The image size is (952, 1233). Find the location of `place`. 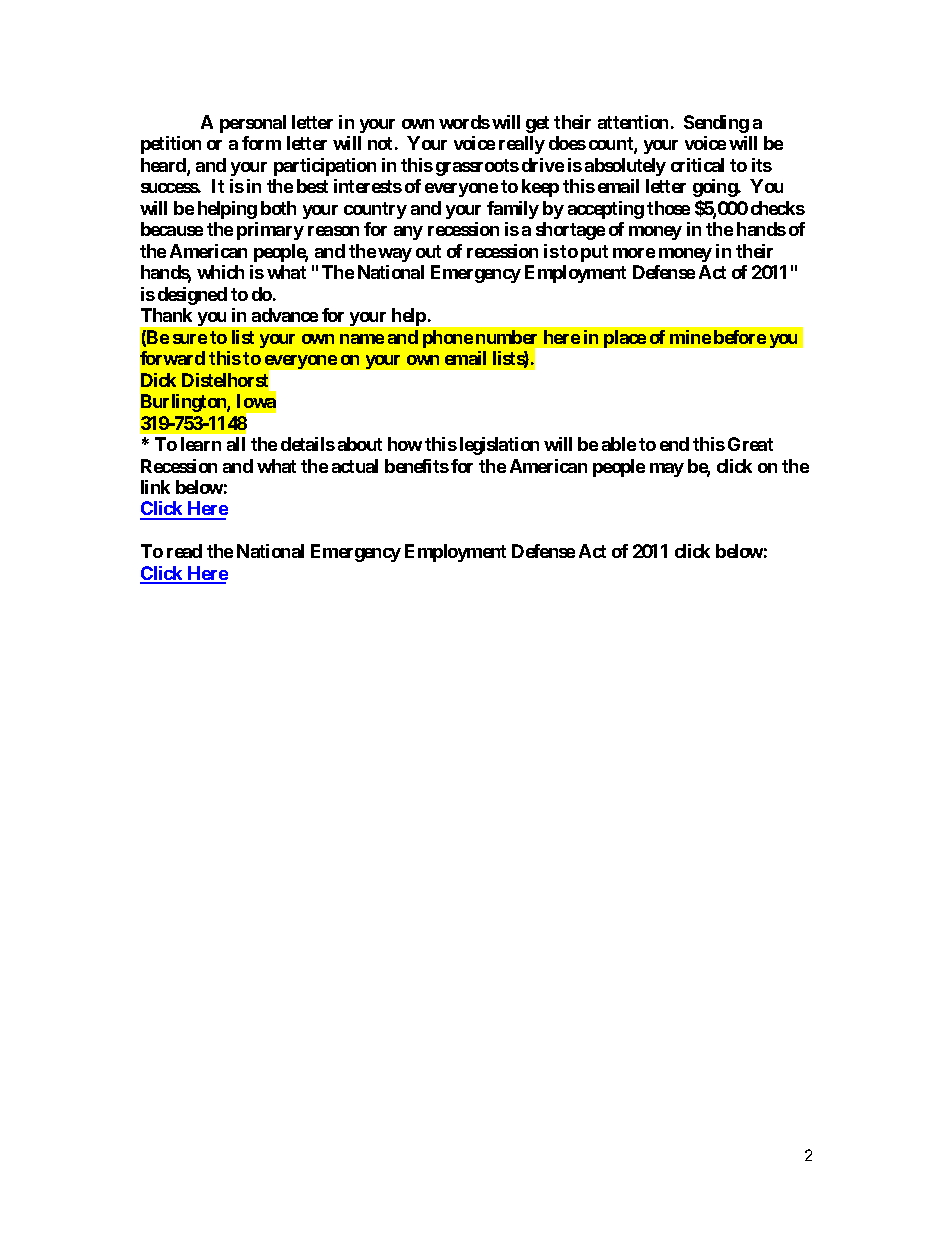

place is located at coordinates (625, 339).
